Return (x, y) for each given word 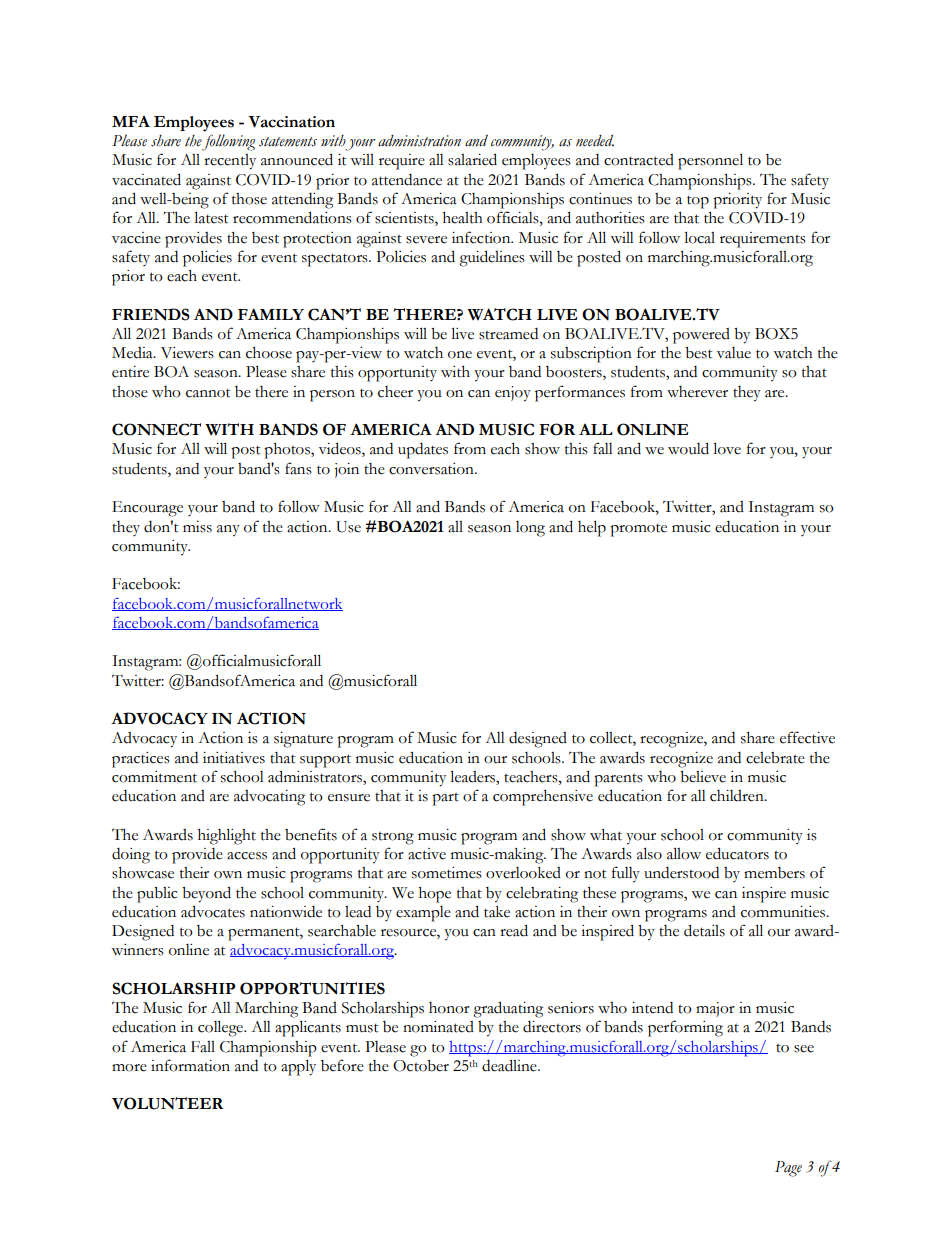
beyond (206, 894)
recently (230, 162)
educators (737, 853)
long (530, 529)
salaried (472, 159)
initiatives (234, 758)
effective (807, 737)
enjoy (513, 394)
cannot (208, 393)
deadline (510, 1065)
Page (788, 1169)
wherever (697, 392)
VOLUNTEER (168, 1103)
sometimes (447, 873)
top (698, 202)
